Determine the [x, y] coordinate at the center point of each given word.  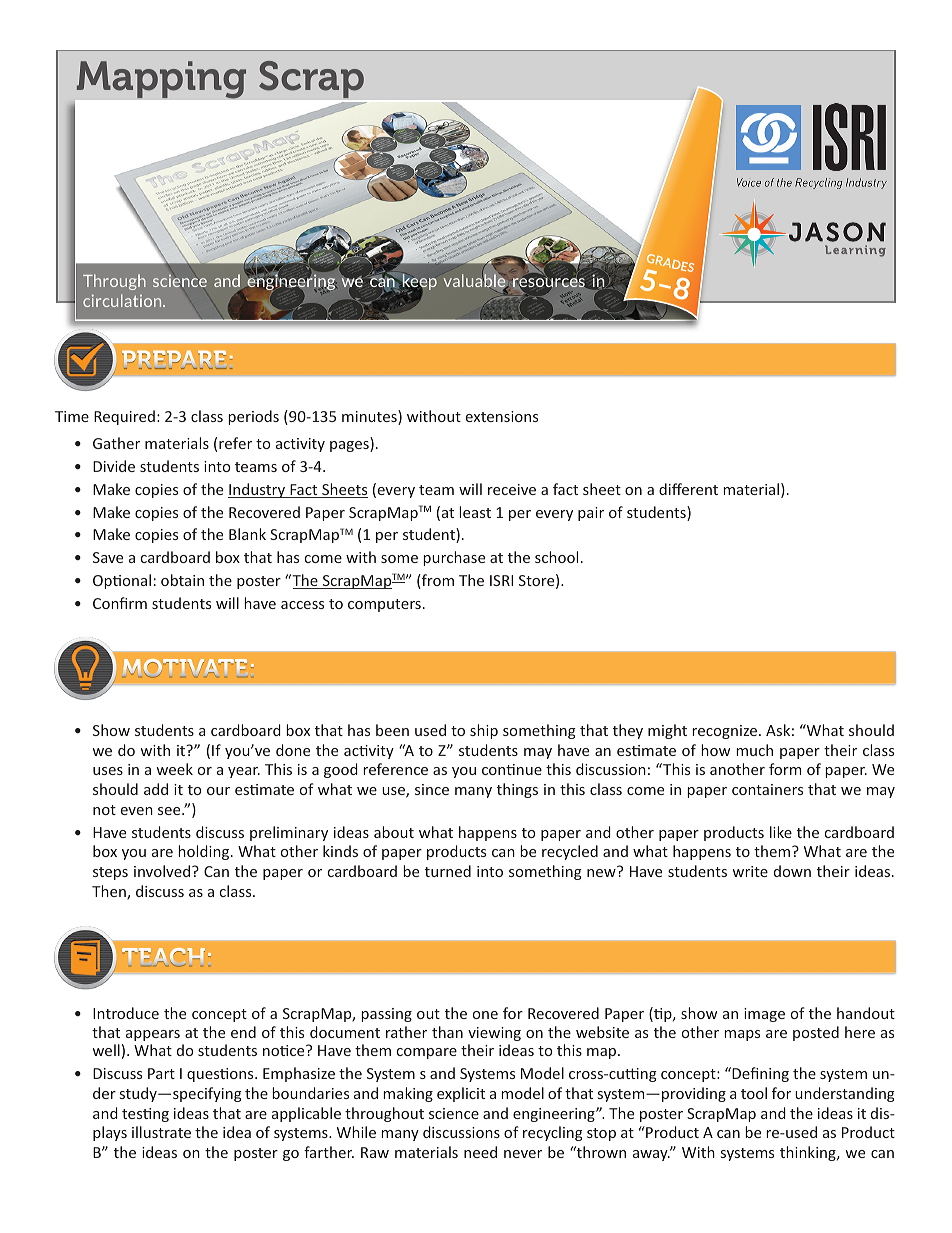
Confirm [120, 603]
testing [145, 1115]
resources [549, 284]
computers [384, 605]
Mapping [161, 80]
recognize [726, 732]
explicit [461, 1094]
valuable [476, 281]
